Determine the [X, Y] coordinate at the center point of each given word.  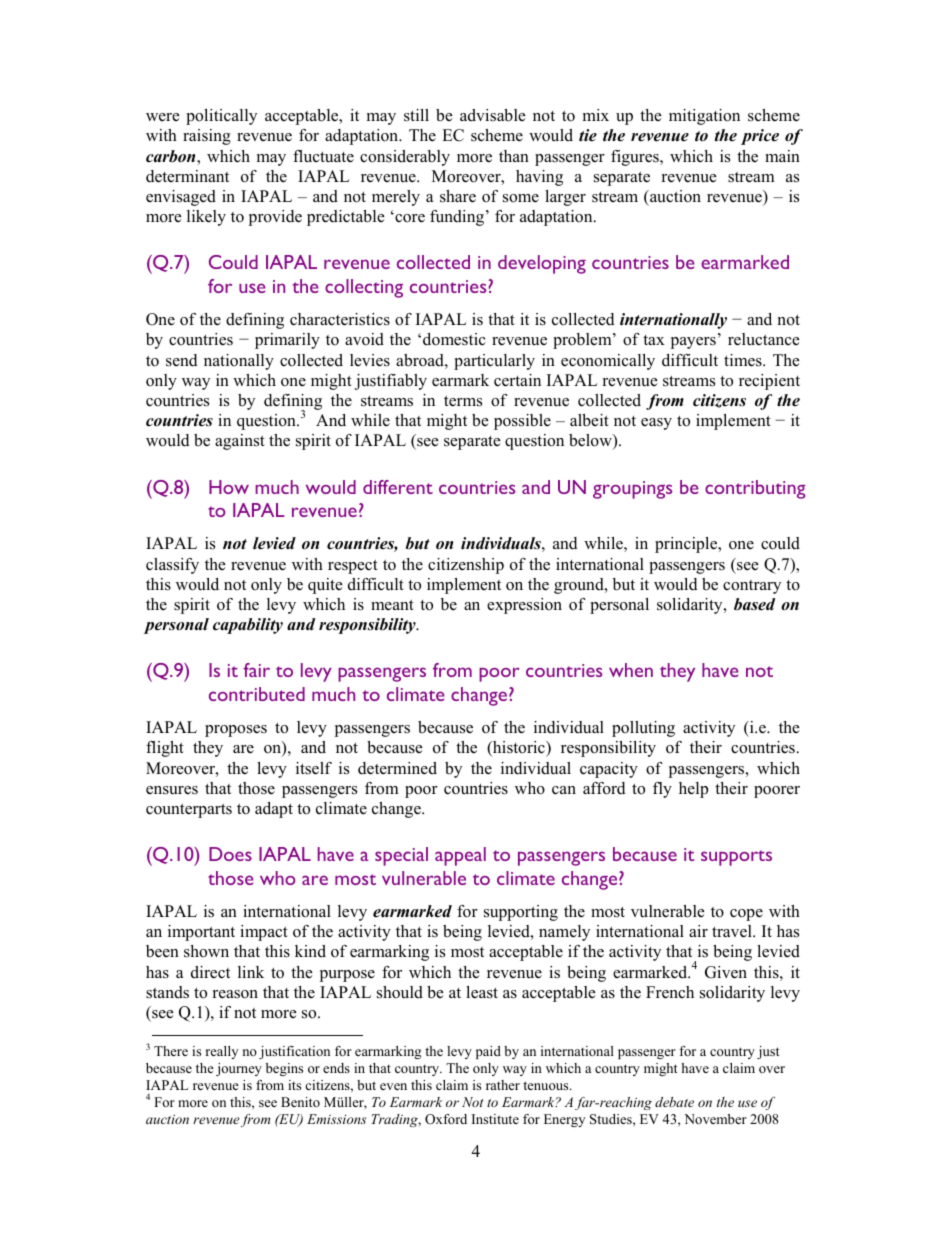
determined [397, 768]
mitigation [704, 117]
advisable [493, 115]
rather [503, 1085]
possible [522, 422]
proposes [236, 731]
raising [207, 137]
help [693, 790]
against [240, 442]
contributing [755, 489]
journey [239, 1069]
